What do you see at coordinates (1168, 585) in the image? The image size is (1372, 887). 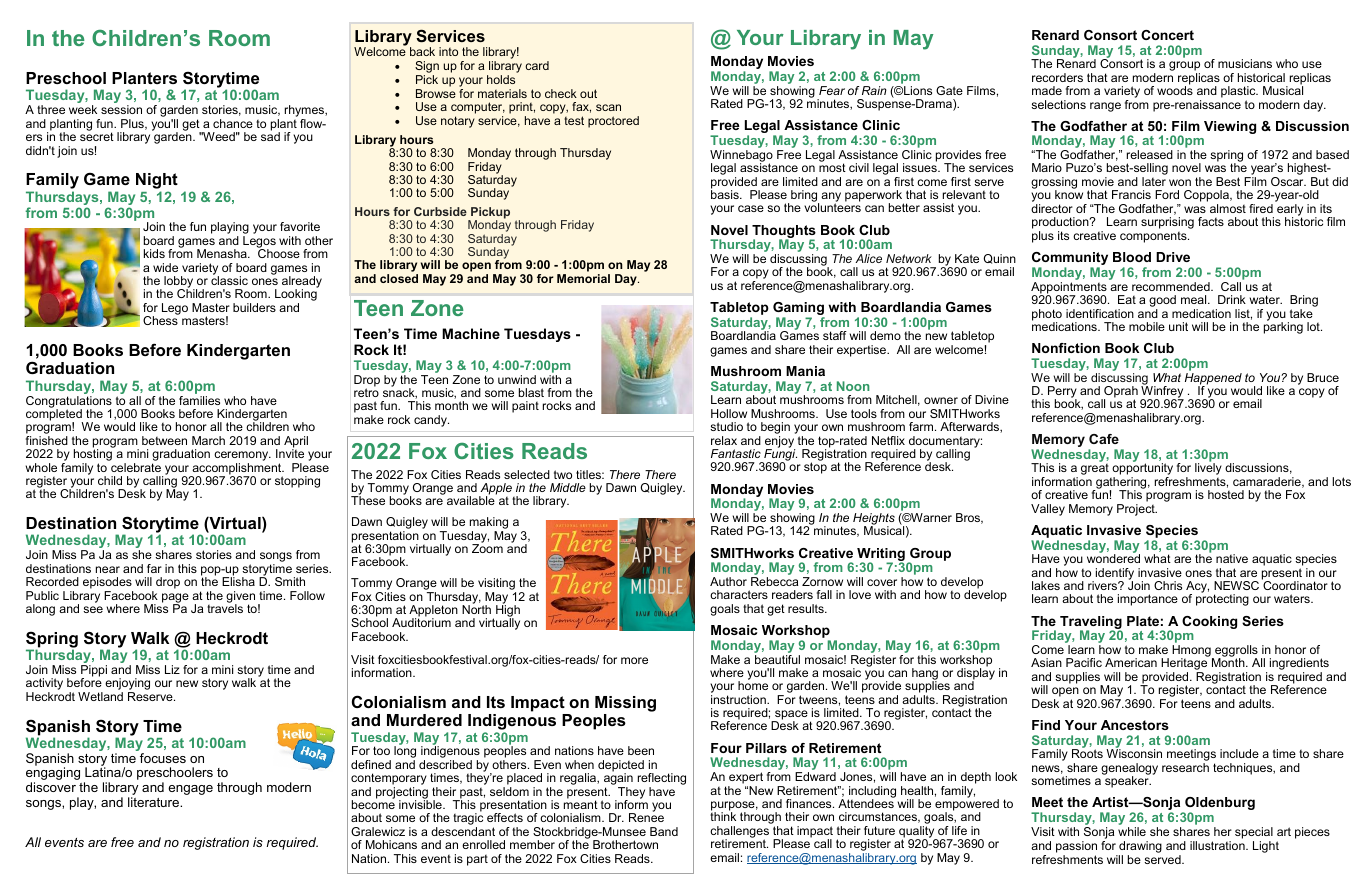 I see `Chris` at bounding box center [1168, 585].
